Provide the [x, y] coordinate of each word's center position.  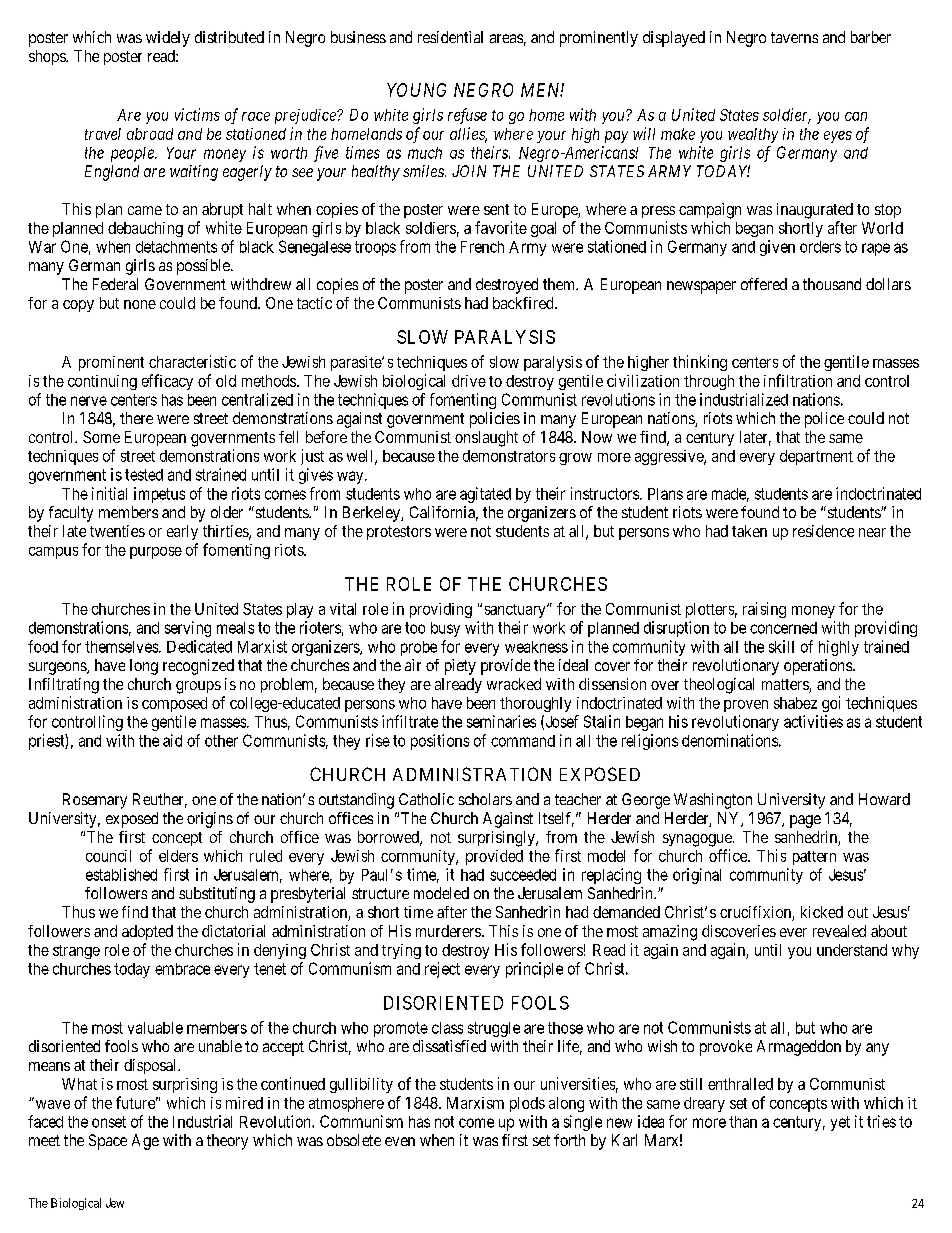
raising [764, 610]
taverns [794, 37]
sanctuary [516, 611]
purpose [156, 553]
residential [450, 37]
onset [109, 1122]
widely [168, 39]
